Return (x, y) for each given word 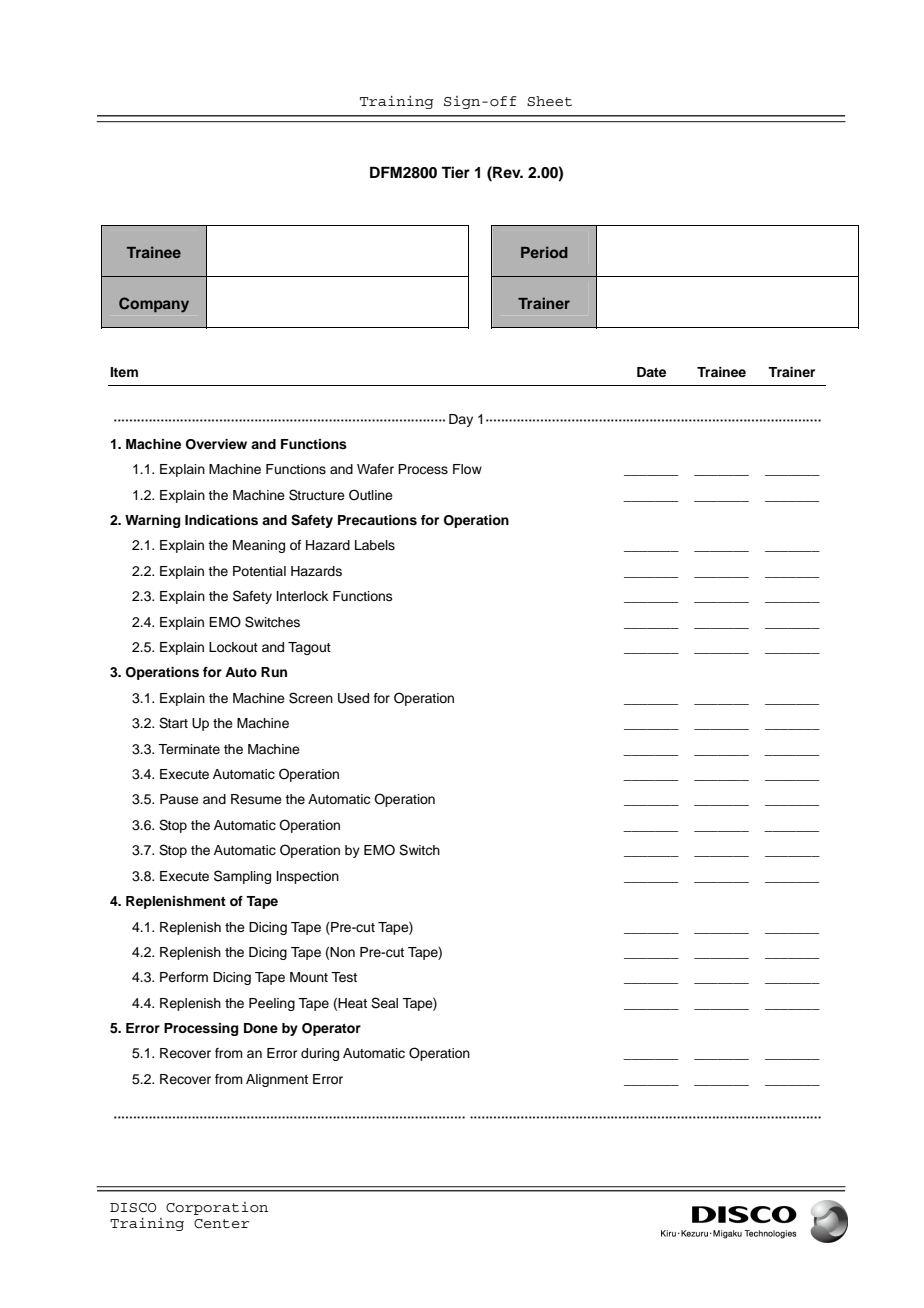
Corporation (217, 1208)
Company (154, 305)
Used (353, 698)
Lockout (233, 647)
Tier (455, 172)
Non (342, 952)
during (320, 1054)
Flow (467, 469)
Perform (184, 977)
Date (651, 372)
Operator (331, 1029)
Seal (384, 1003)
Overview (216, 444)
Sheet (549, 101)
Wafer (375, 469)
